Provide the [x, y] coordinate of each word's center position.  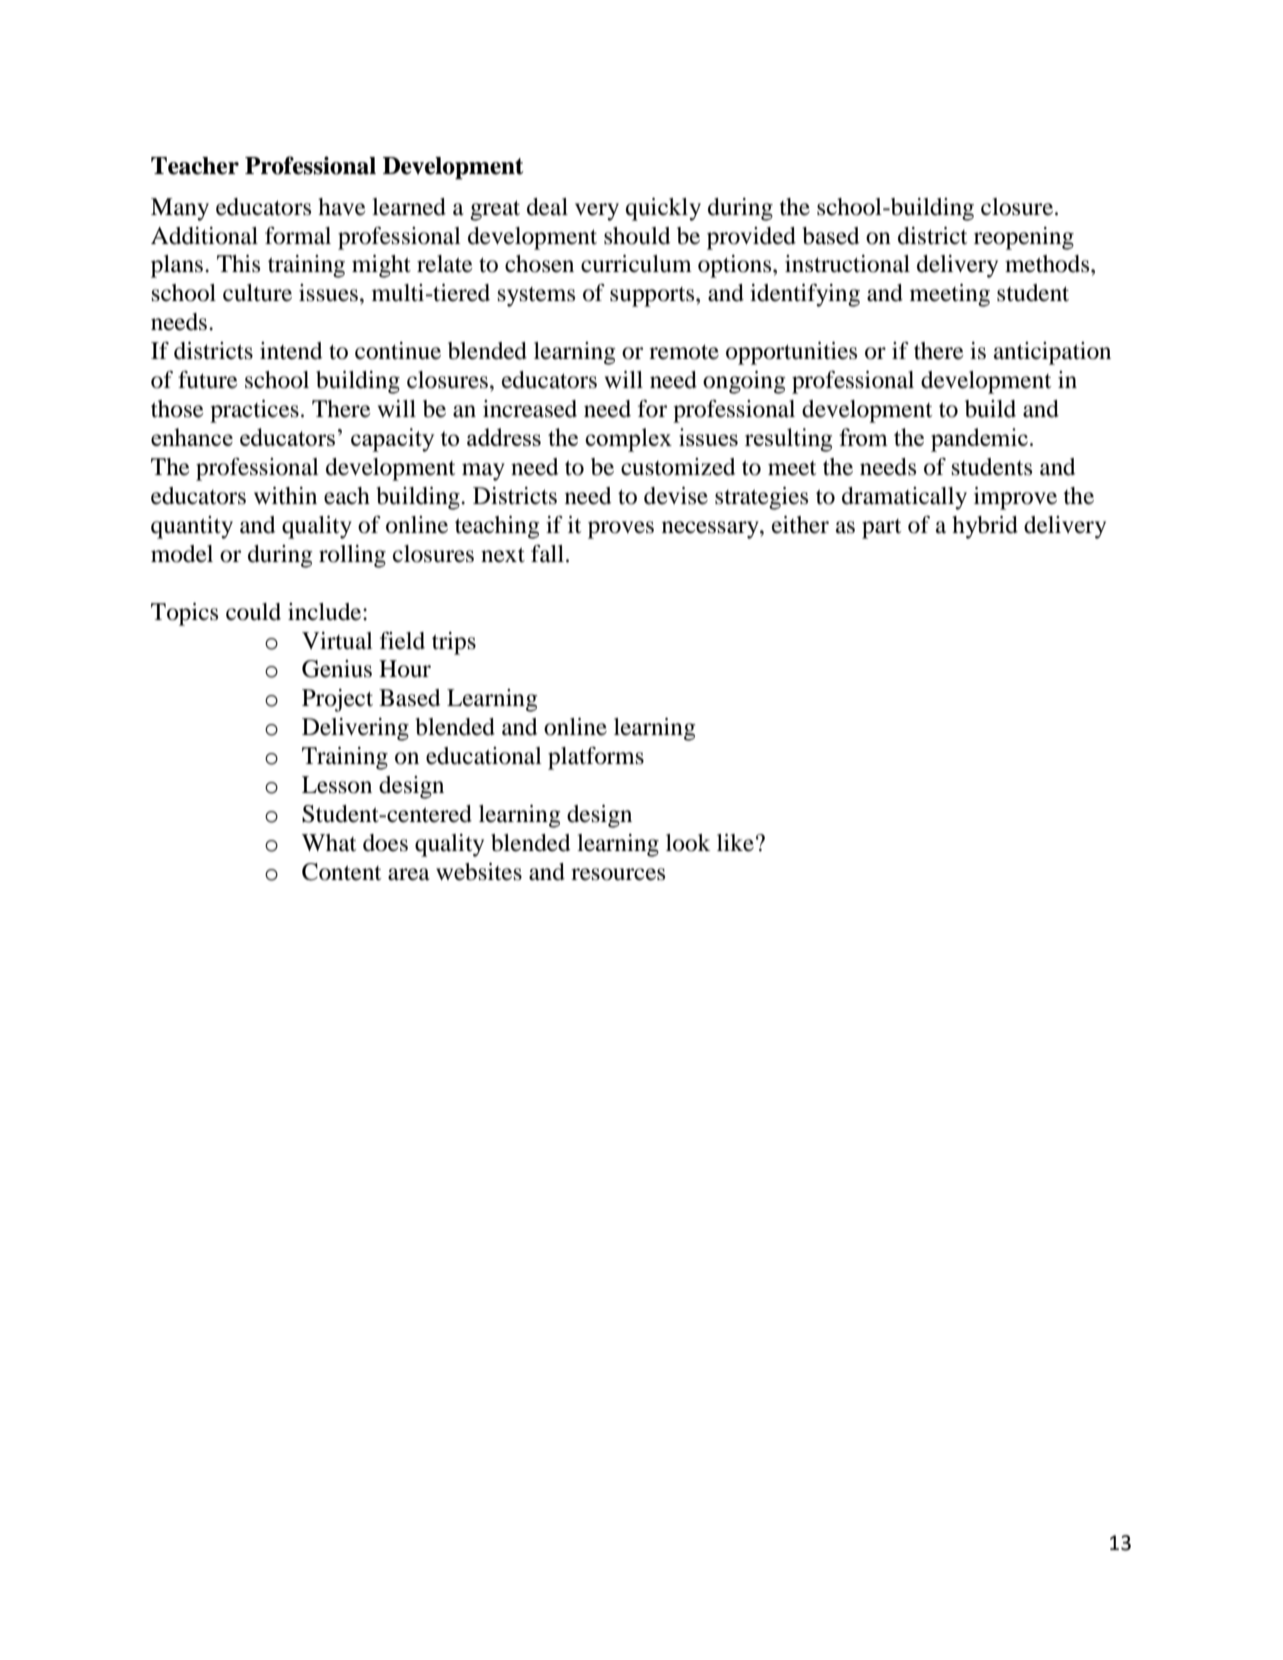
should [637, 236]
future [208, 380]
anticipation [1052, 353]
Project [337, 700]
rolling [352, 556]
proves [621, 530]
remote [684, 352]
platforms [596, 758]
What [329, 843]
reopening [1024, 238]
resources [618, 874]
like [735, 843]
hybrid [985, 527]
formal [298, 236]
